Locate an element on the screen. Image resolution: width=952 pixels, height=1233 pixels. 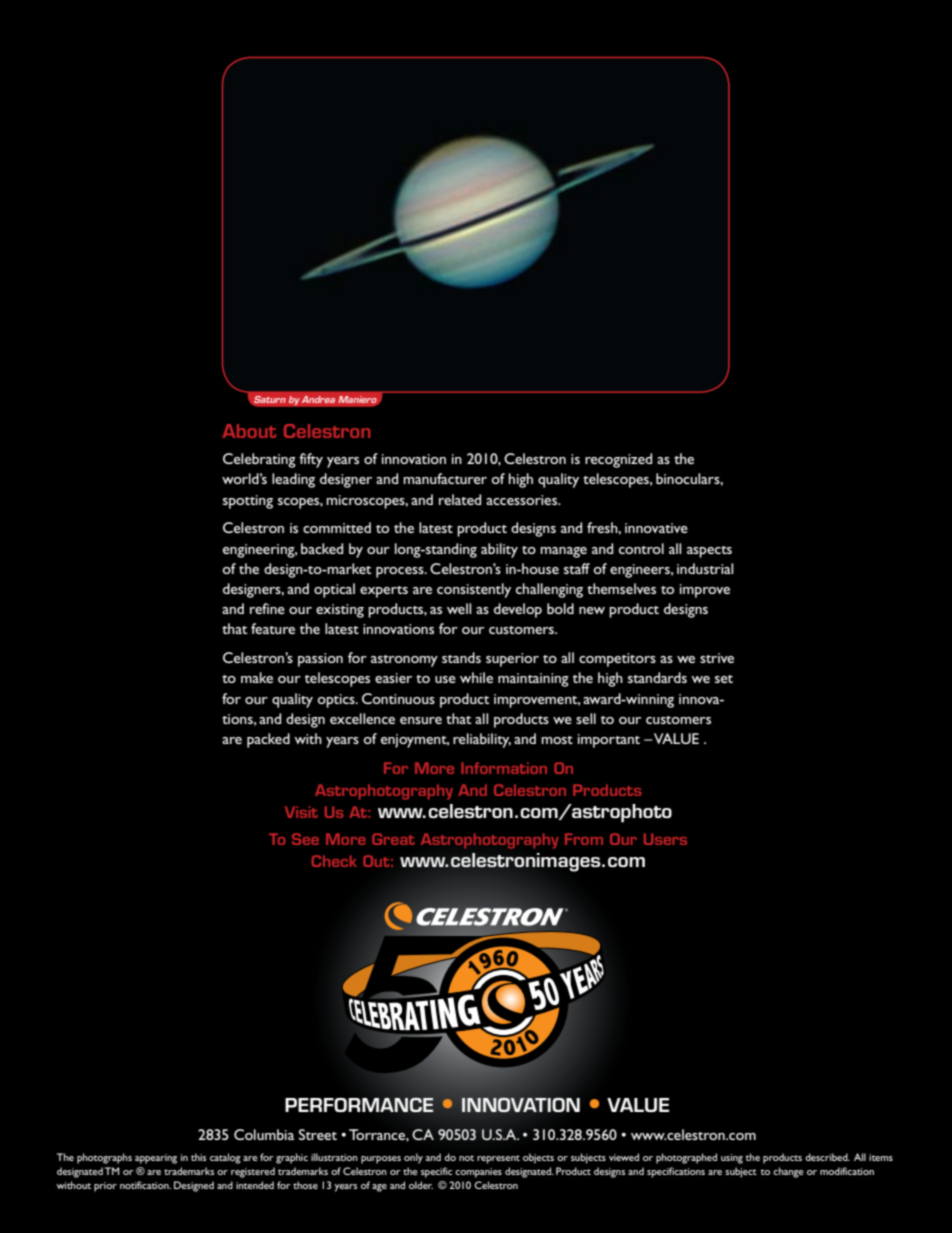
Users is located at coordinates (665, 839).
